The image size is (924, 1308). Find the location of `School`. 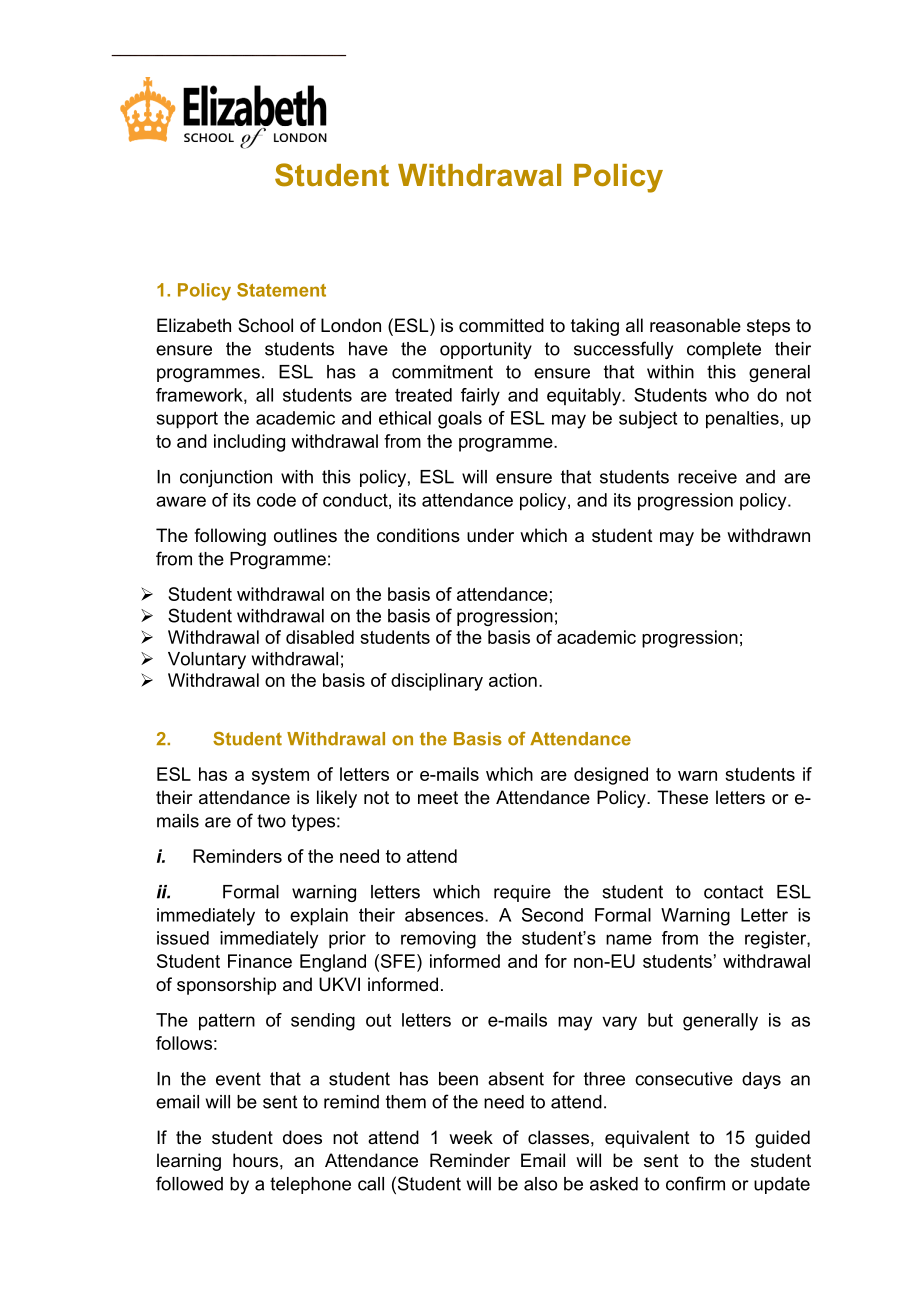

School is located at coordinates (265, 325).
